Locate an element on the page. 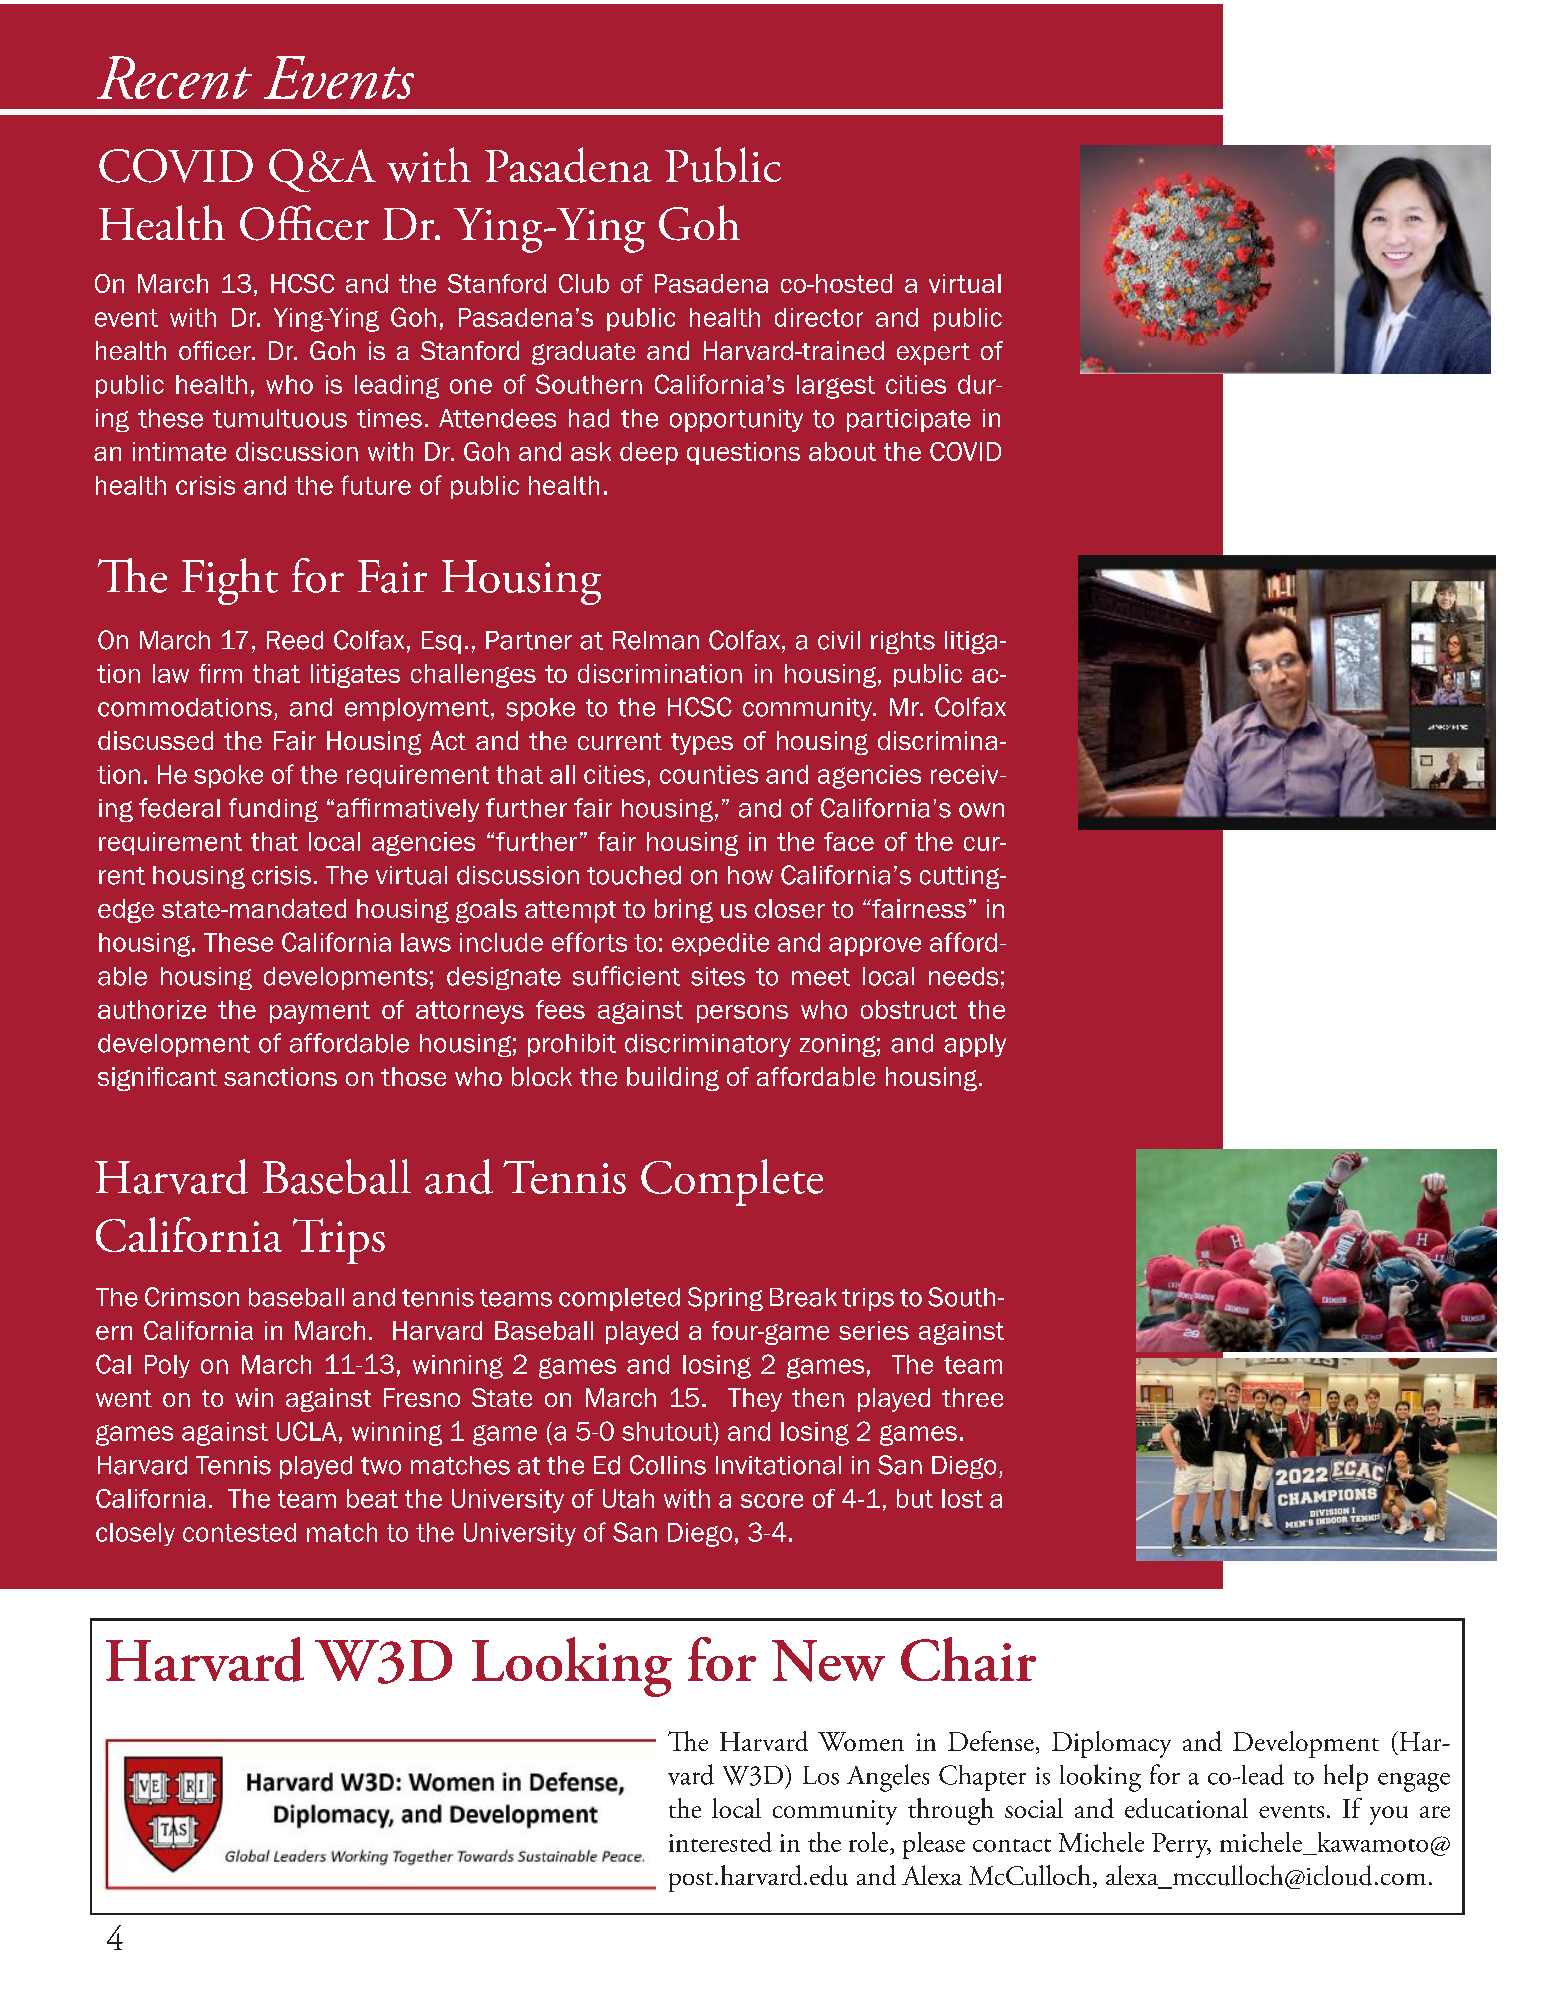 This page has width=1558, height=2016. rights is located at coordinates (903, 642).
